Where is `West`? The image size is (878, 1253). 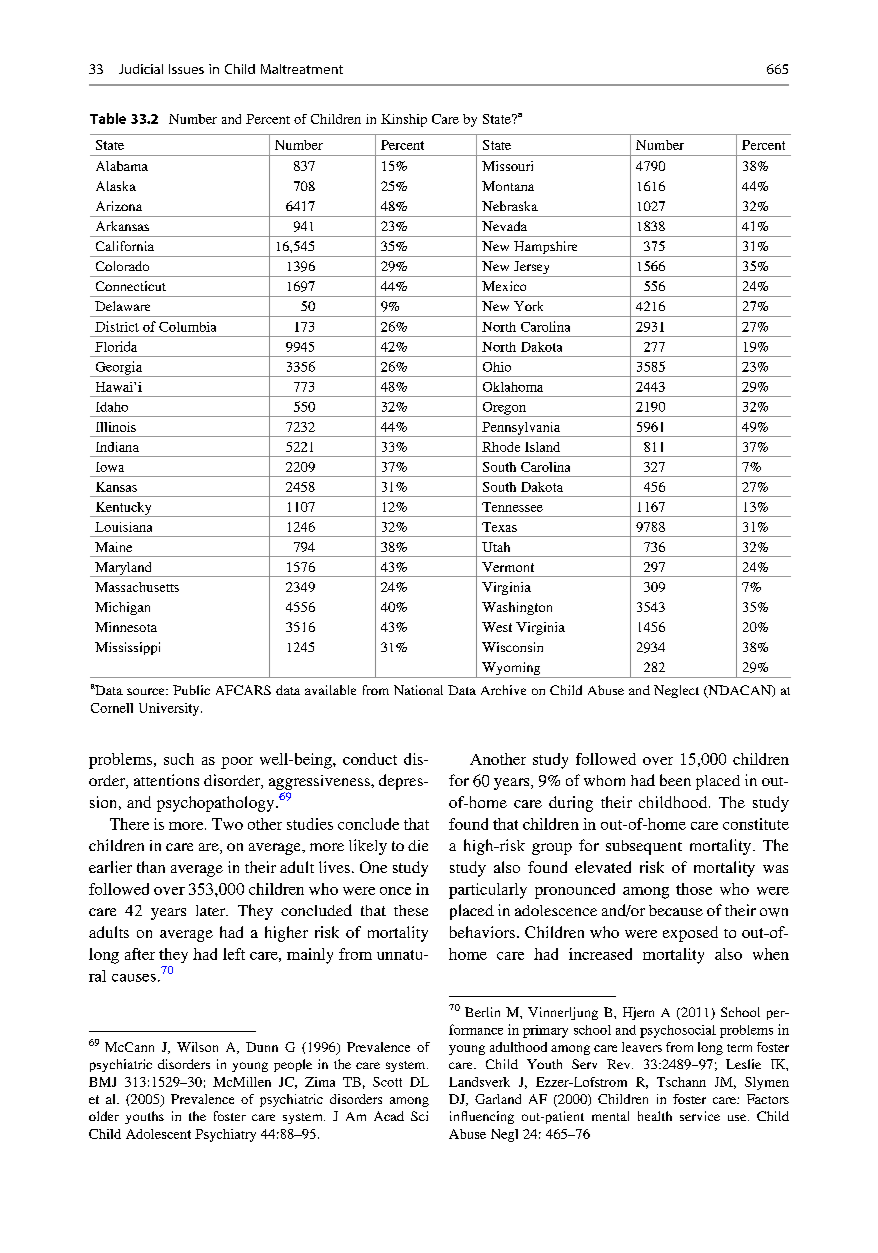
West is located at coordinates (497, 627).
